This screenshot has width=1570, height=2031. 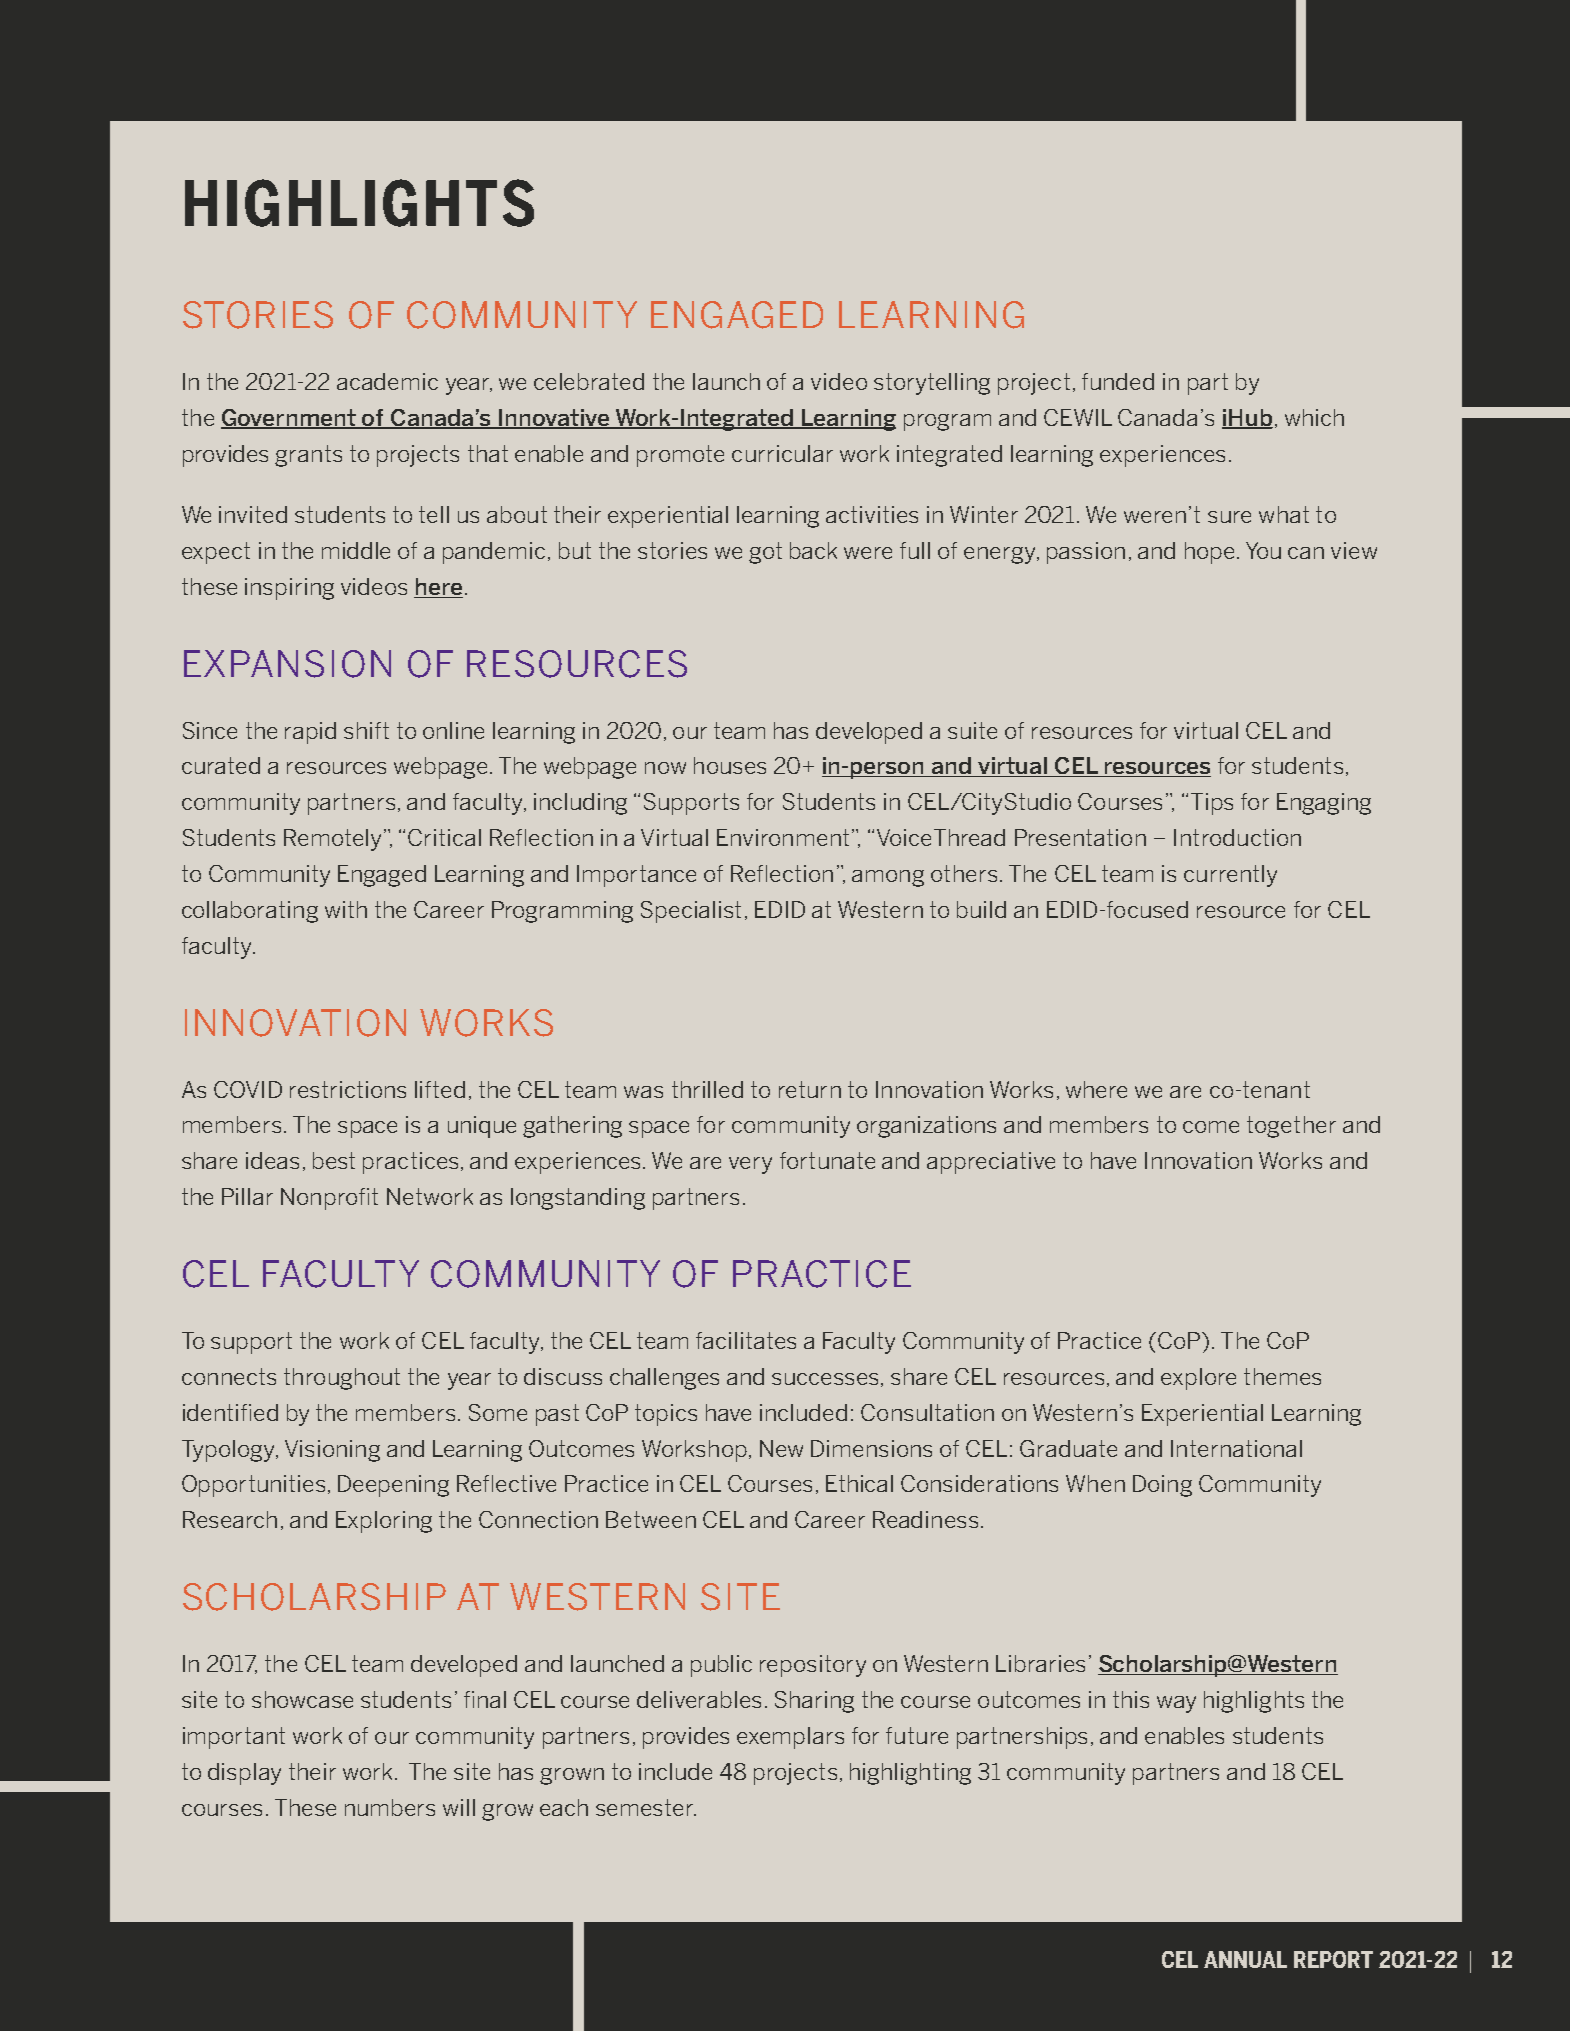 What do you see at coordinates (1314, 417) in the screenshot?
I see `which` at bounding box center [1314, 417].
